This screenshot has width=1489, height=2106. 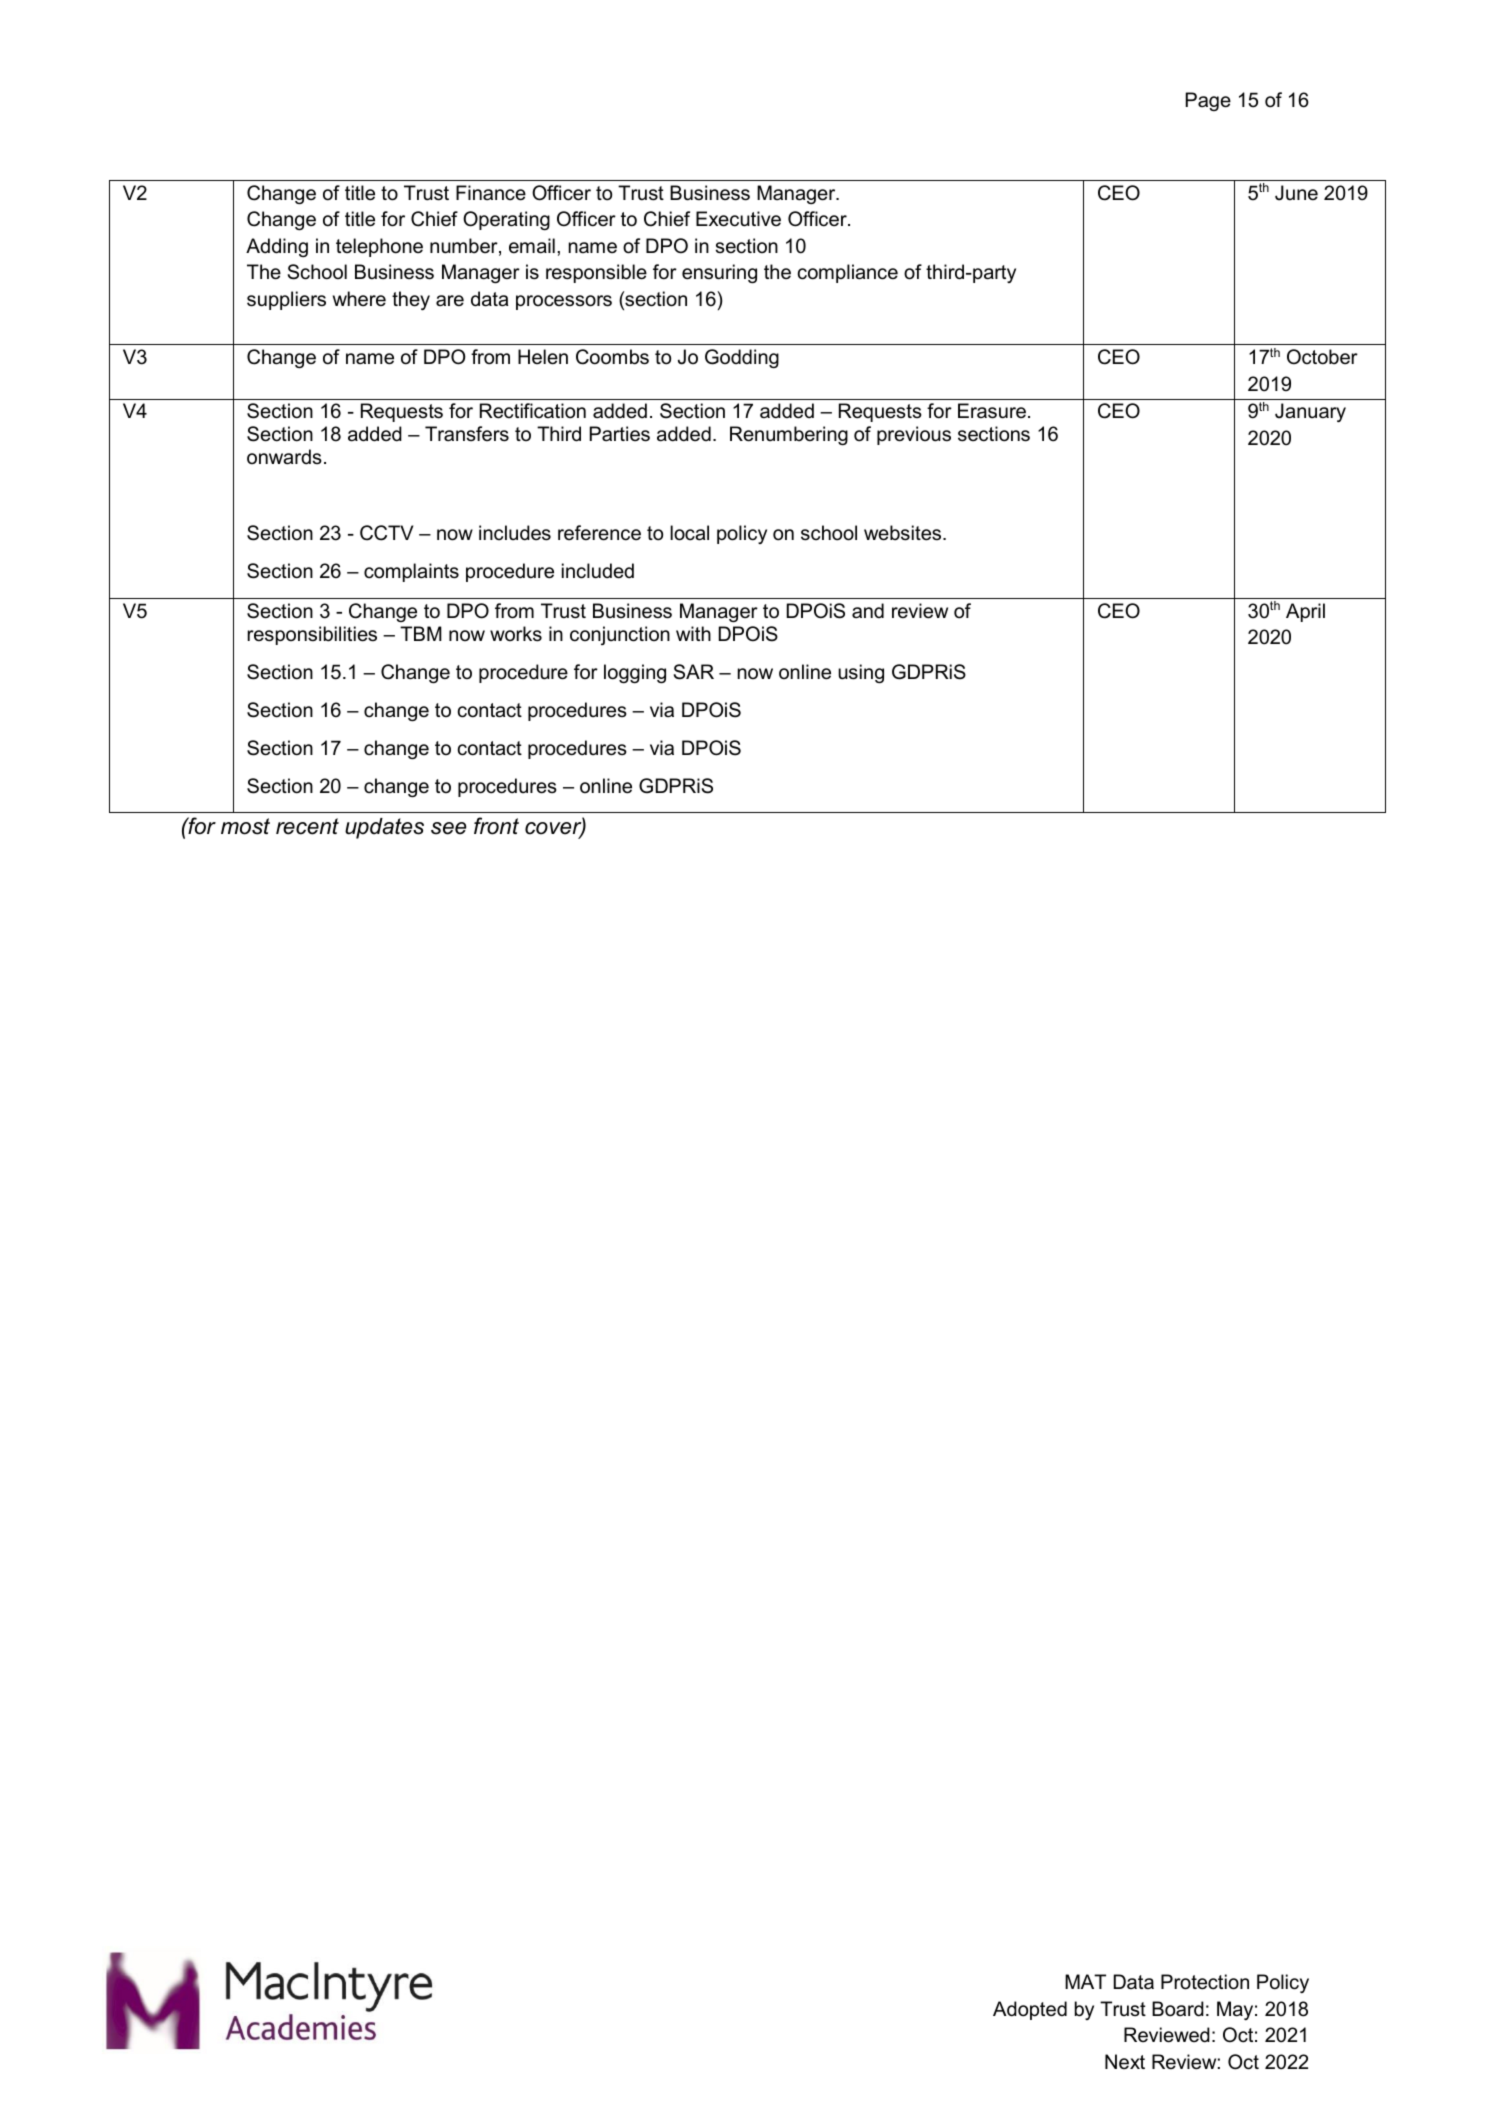 I want to click on updates, so click(x=384, y=828).
